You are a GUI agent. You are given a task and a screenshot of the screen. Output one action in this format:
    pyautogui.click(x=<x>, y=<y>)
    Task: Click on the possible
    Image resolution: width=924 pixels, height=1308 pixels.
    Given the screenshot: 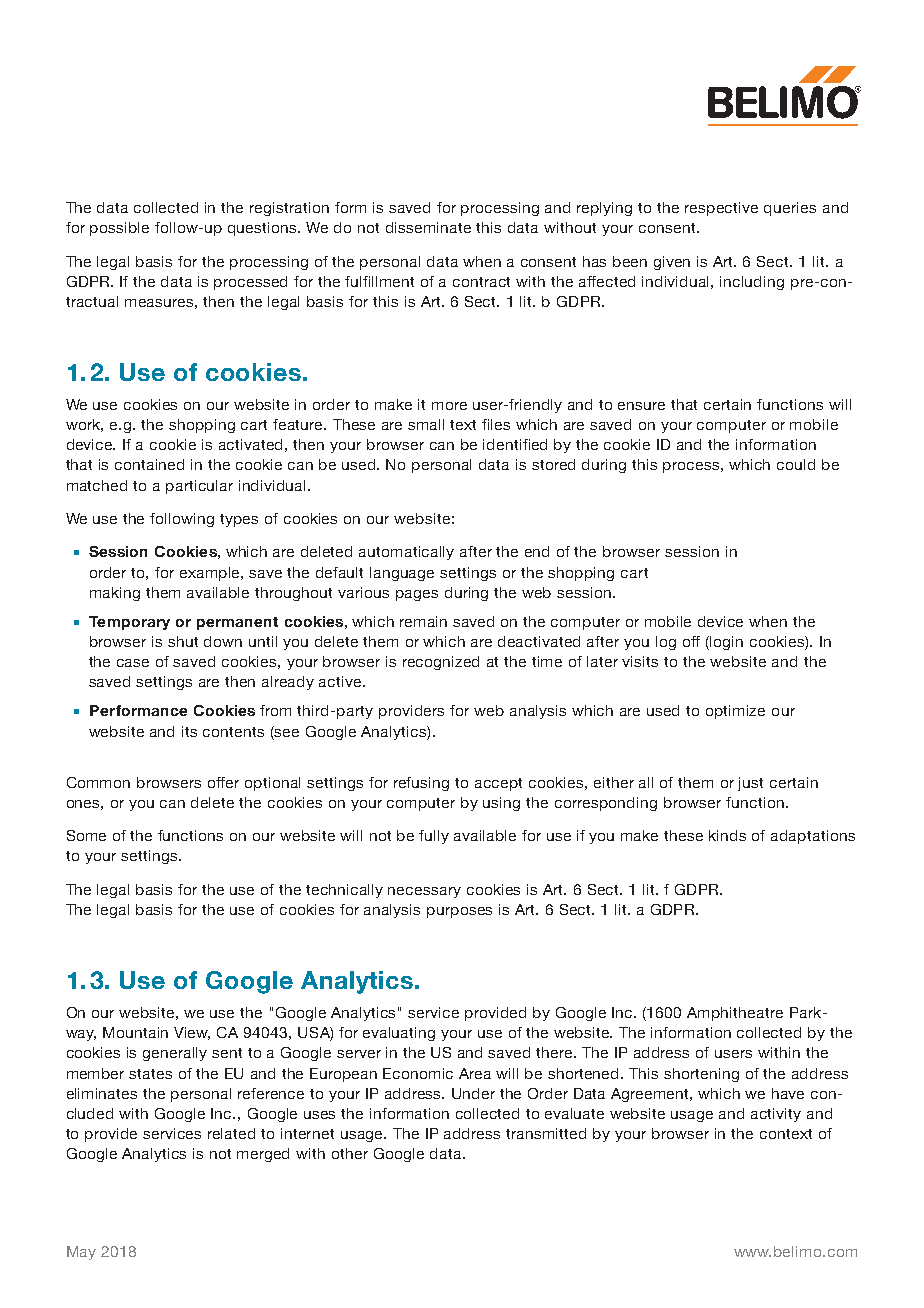 What is the action you would take?
    pyautogui.click(x=119, y=229)
